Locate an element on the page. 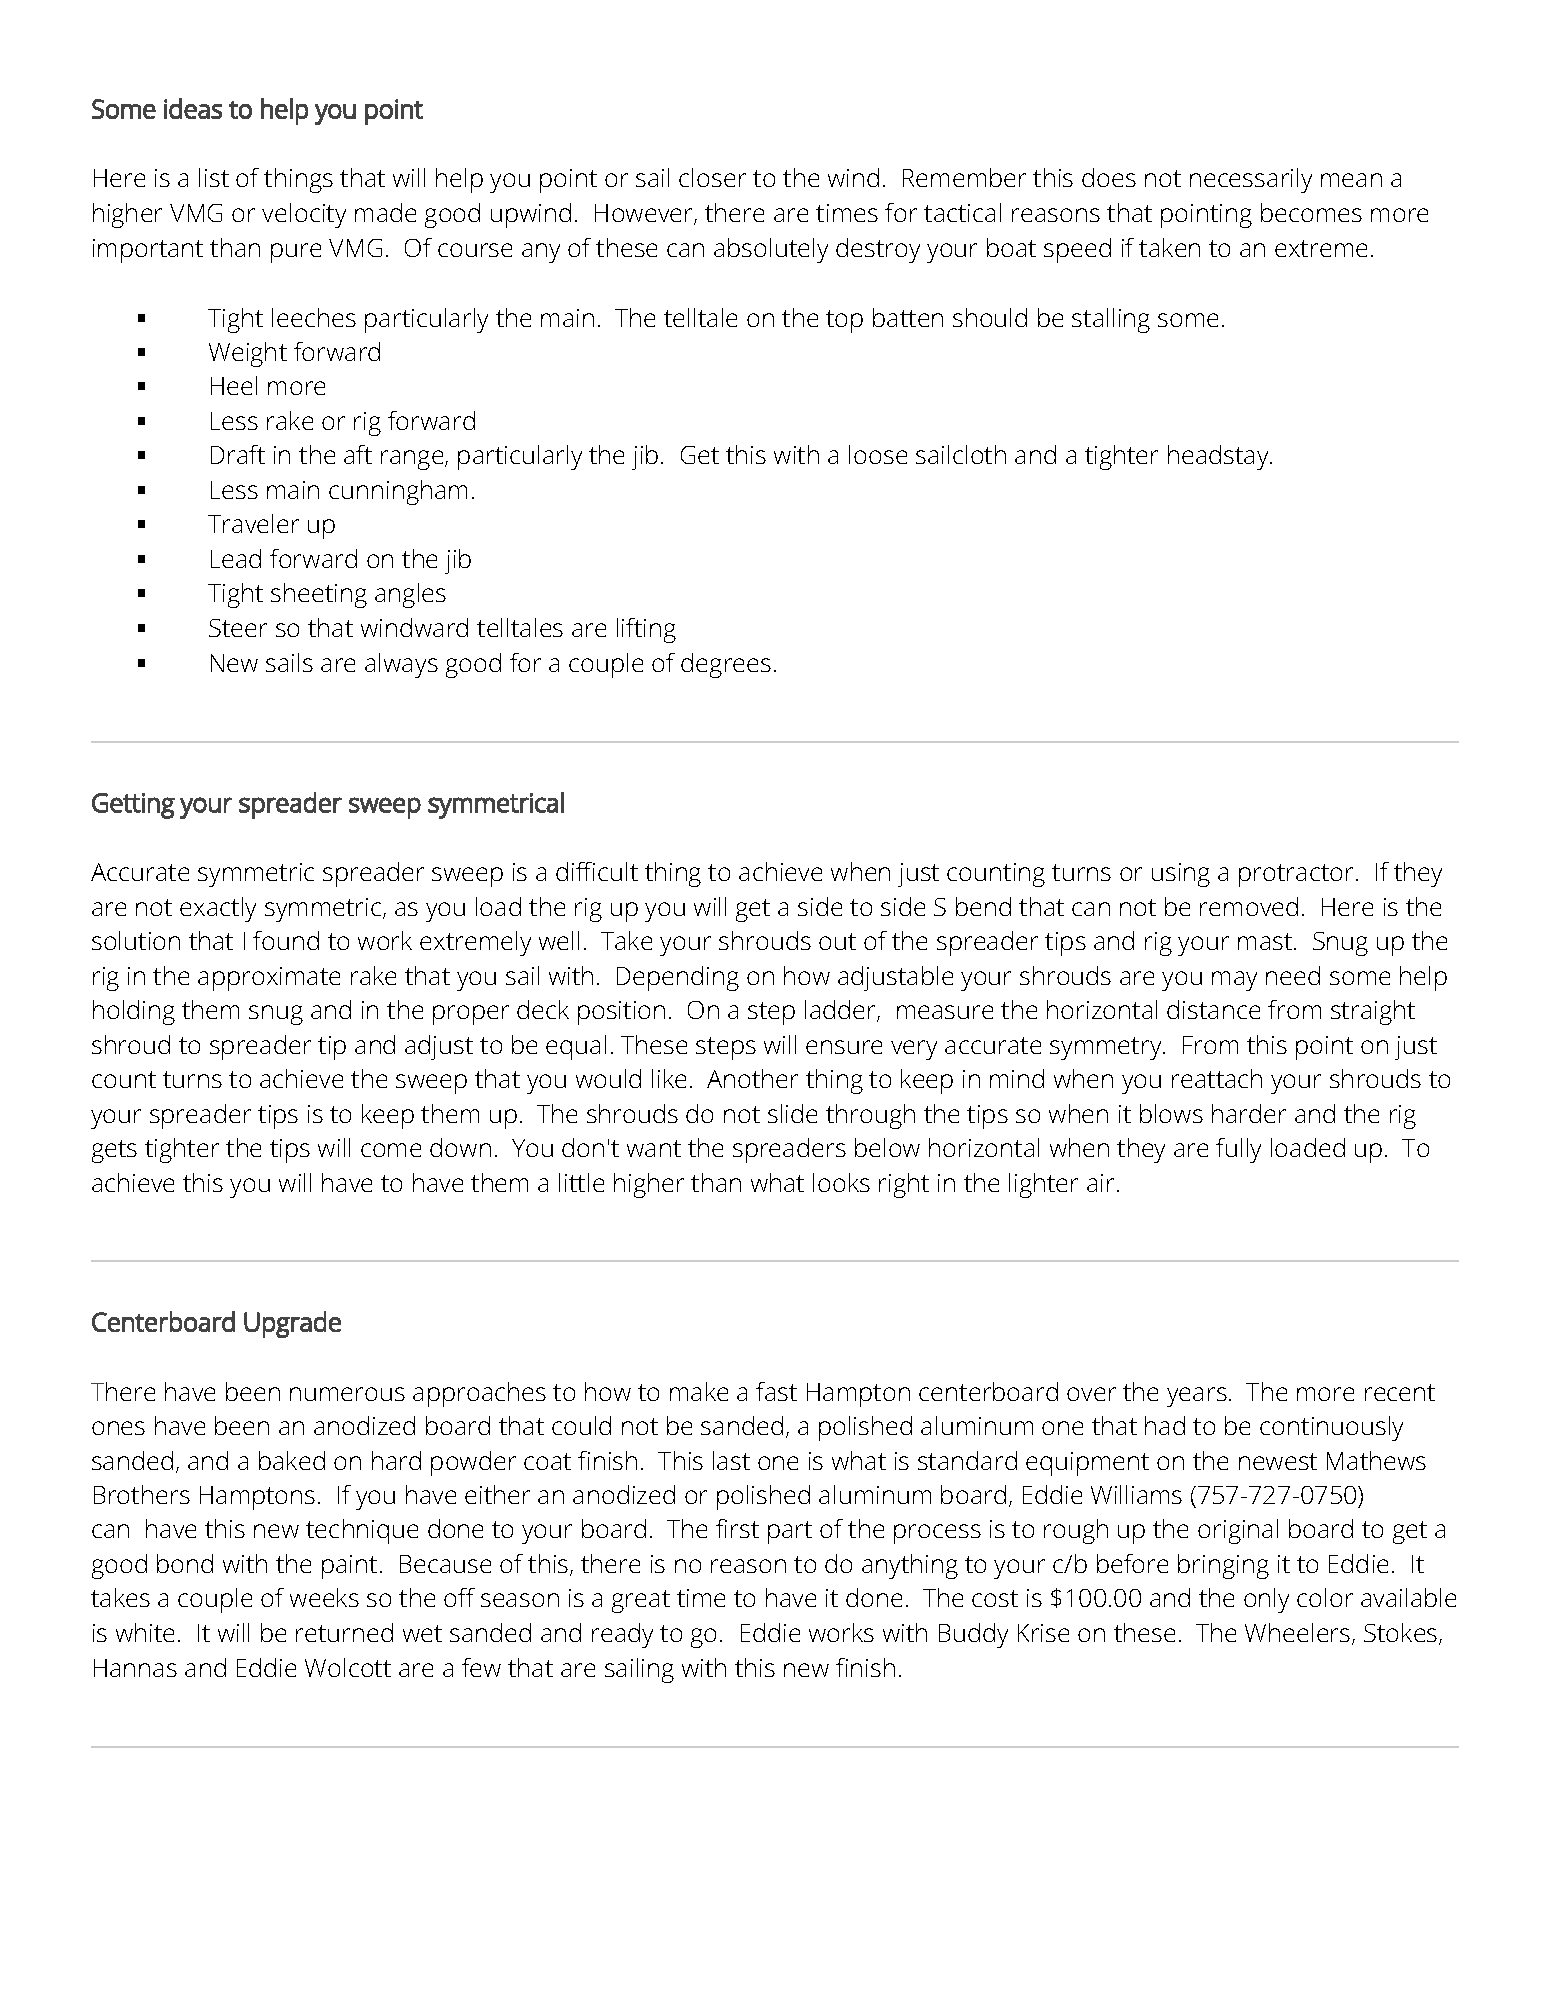 This document has height=2006, width=1550. slide is located at coordinates (792, 1113).
